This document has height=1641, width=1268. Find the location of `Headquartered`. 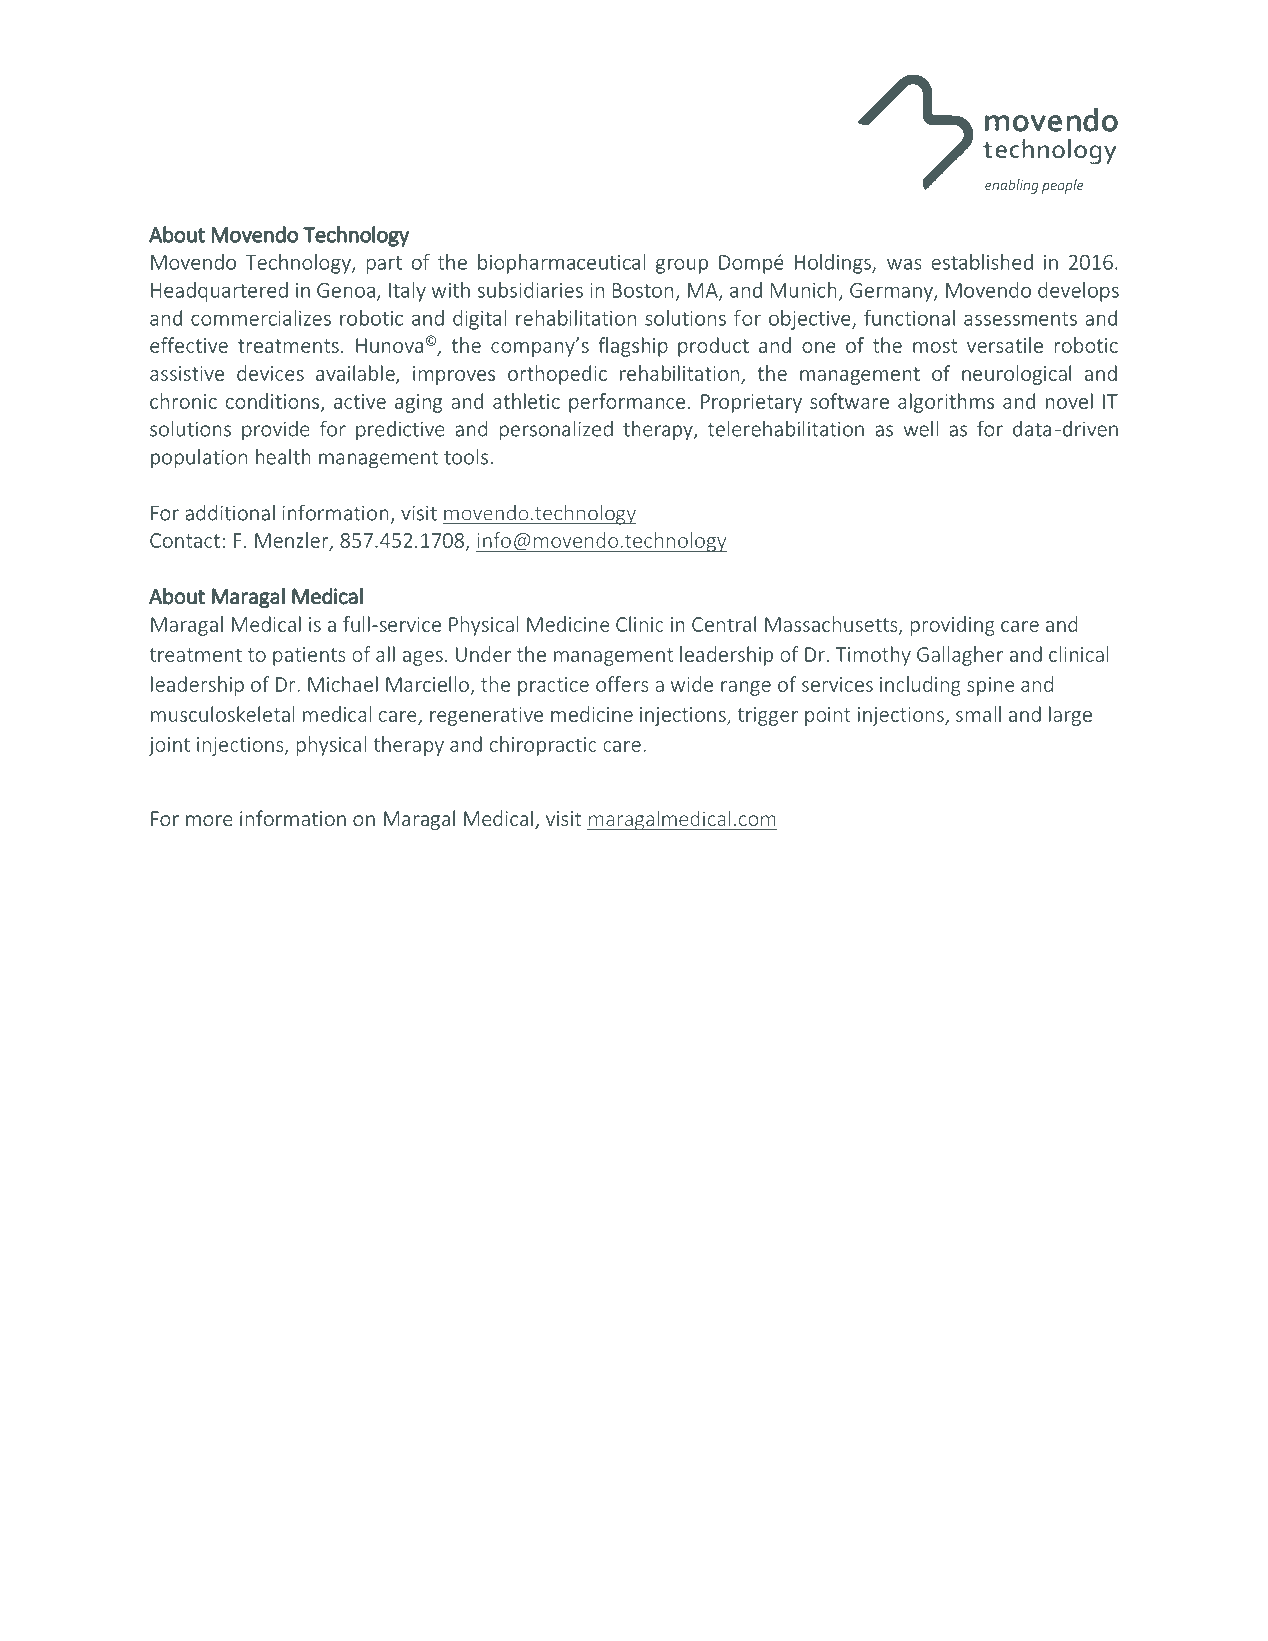

Headquartered is located at coordinates (219, 292).
